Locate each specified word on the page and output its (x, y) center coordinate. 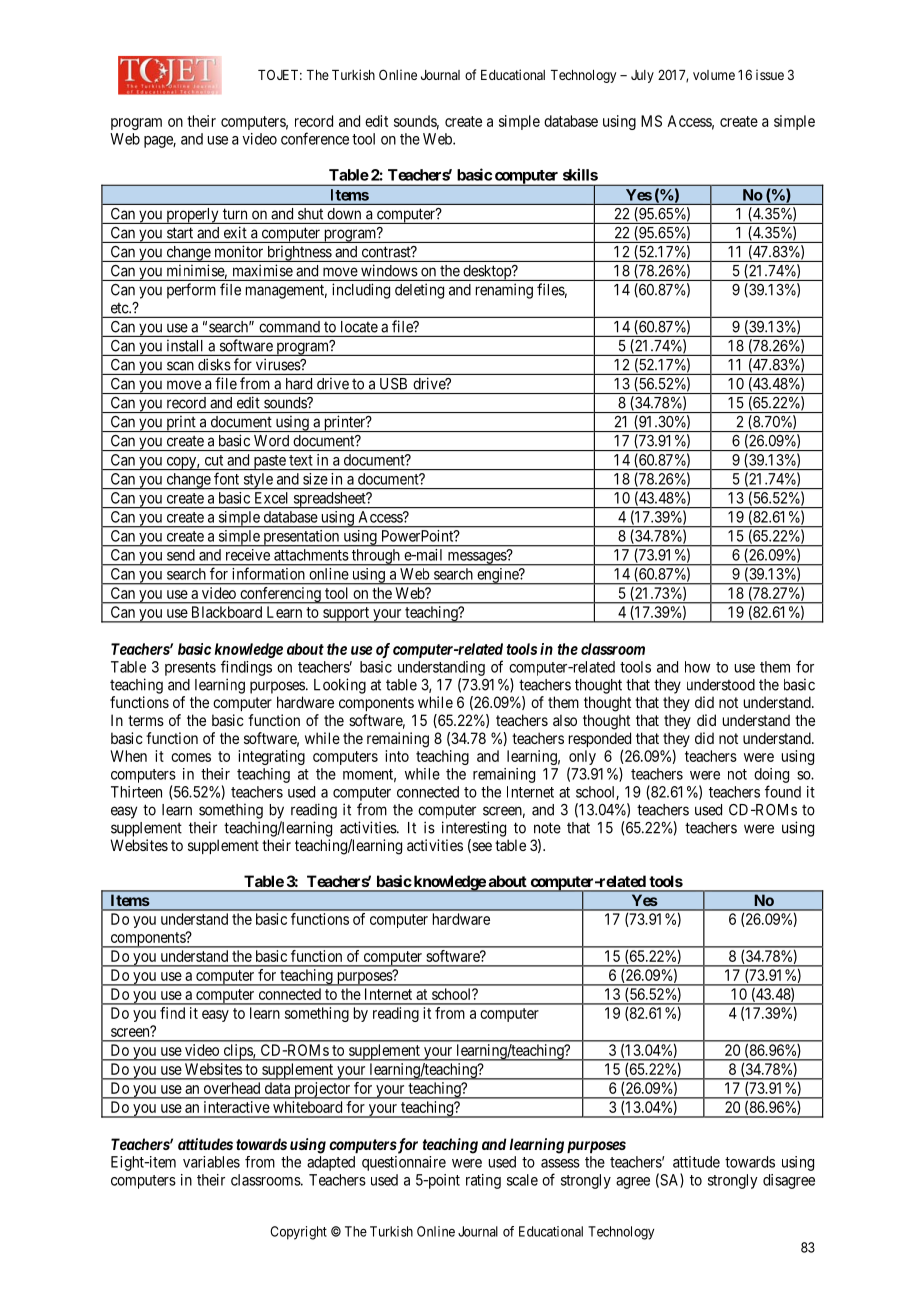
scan (180, 366)
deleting (419, 291)
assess (560, 1163)
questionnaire (404, 1163)
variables (211, 1162)
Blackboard (227, 612)
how (697, 667)
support (346, 615)
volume (714, 75)
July (642, 76)
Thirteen (136, 792)
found (783, 791)
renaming (504, 291)
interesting (474, 829)
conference (315, 138)
